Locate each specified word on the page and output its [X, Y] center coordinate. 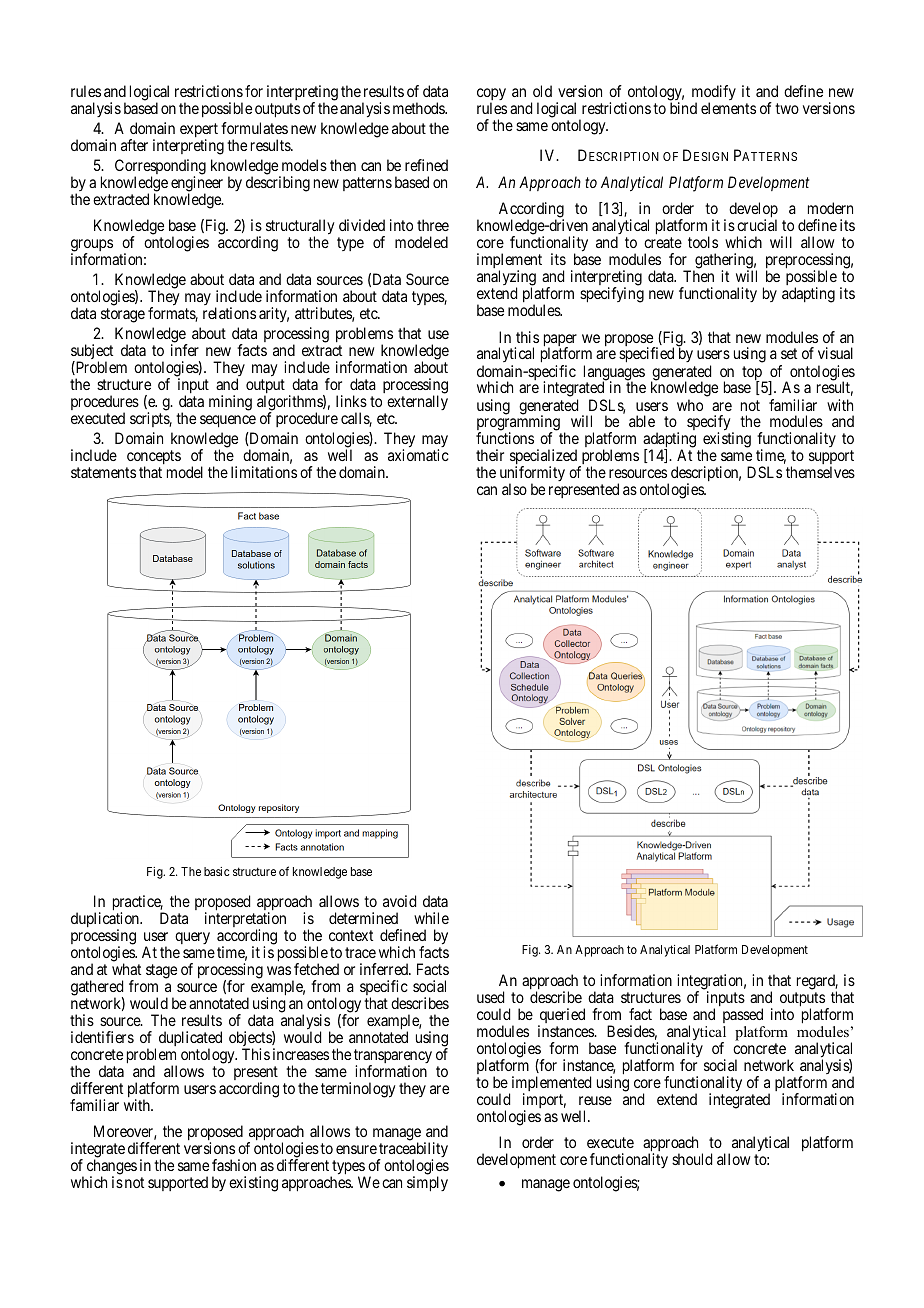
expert [199, 131]
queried [561, 1017]
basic [217, 871]
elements [728, 108]
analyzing [506, 279]
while [431, 918]
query [192, 938]
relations [229, 313]
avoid [399, 901]
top [753, 374]
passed [743, 1015]
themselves [820, 472]
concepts [153, 459]
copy [491, 95]
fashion [234, 1165]
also [514, 489]
